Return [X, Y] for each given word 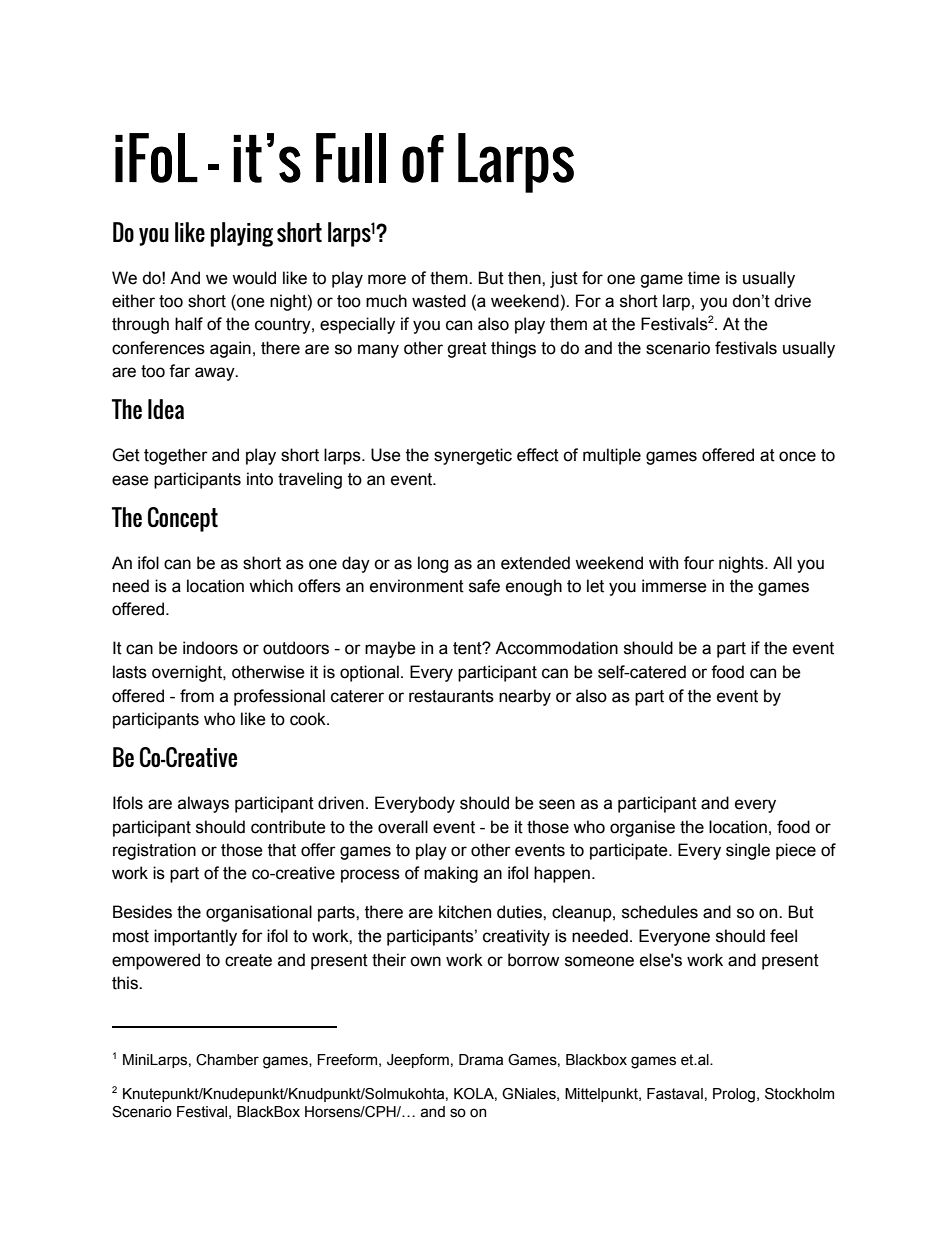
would [254, 278]
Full [351, 158]
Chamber [227, 1060]
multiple [612, 456]
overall [403, 827]
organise [642, 828]
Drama [481, 1060]
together [176, 456]
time [704, 278]
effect [538, 455]
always [203, 804]
